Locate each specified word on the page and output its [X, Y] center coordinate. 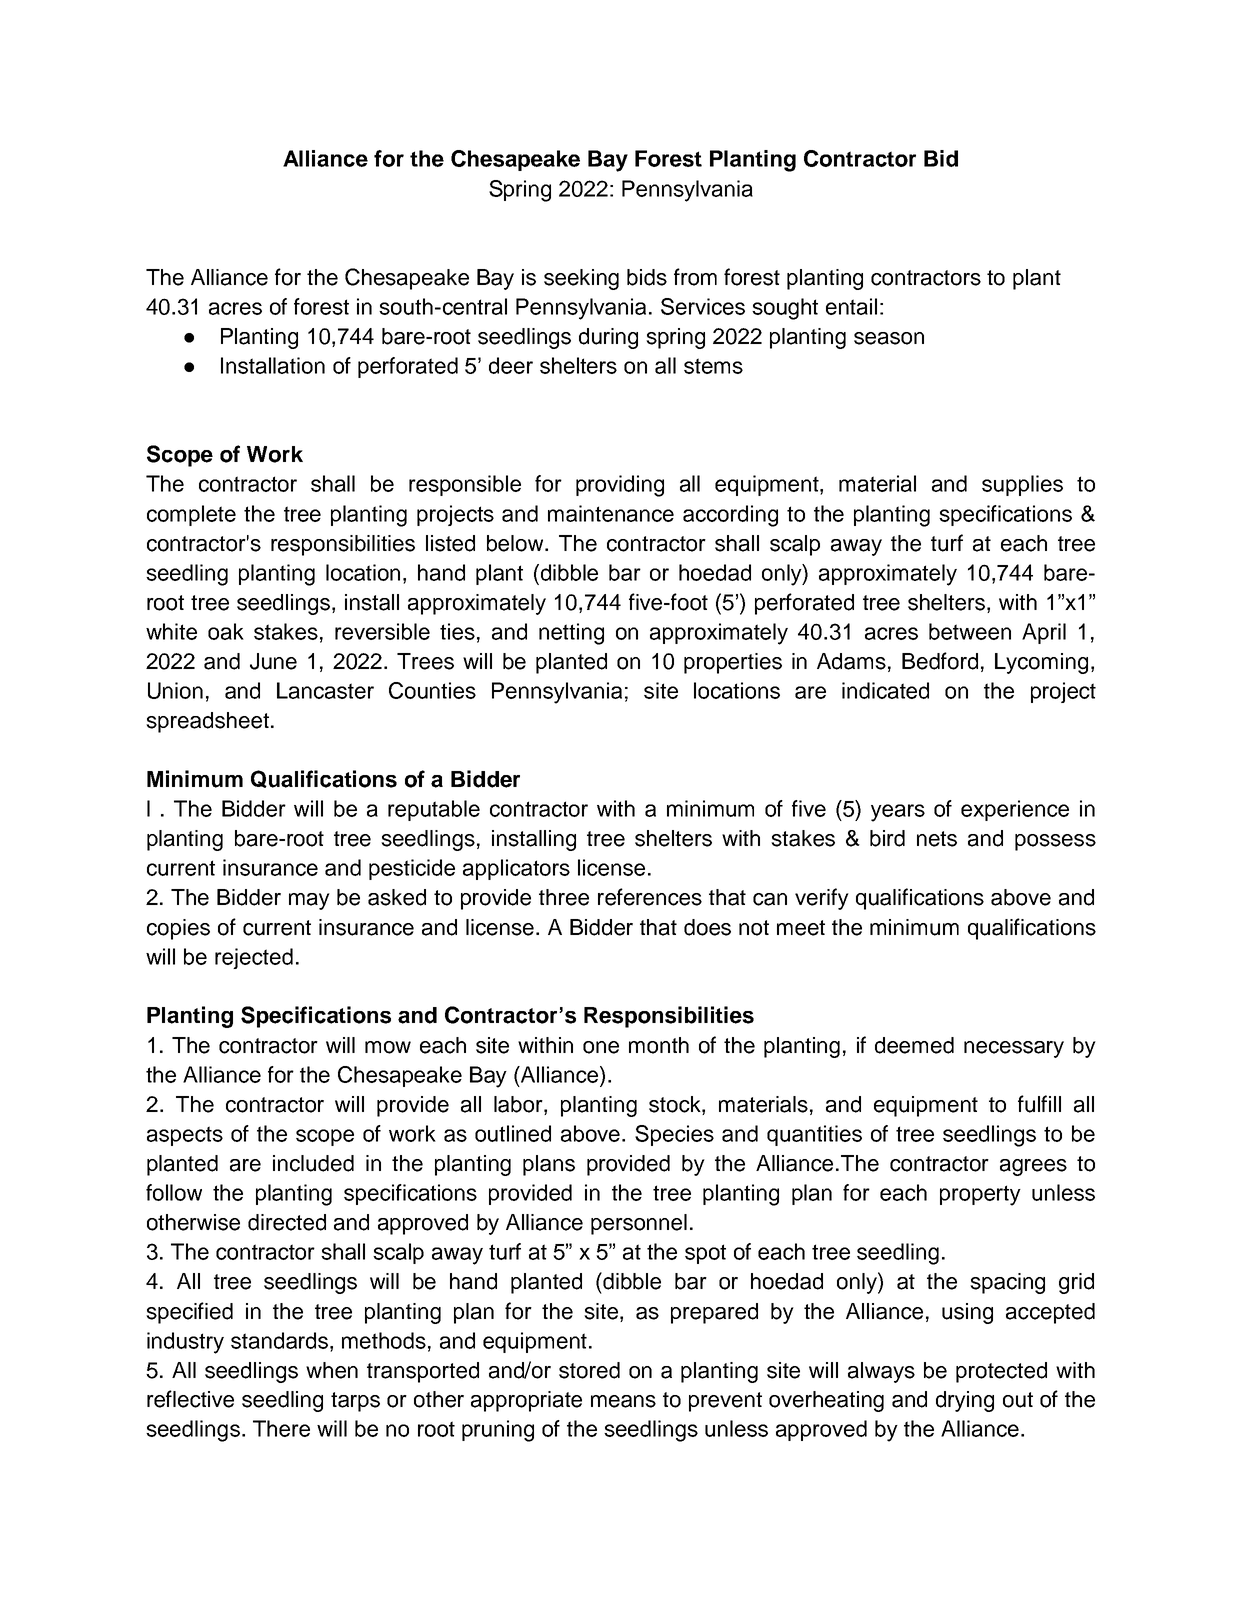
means [623, 1401]
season [889, 338]
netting [571, 634]
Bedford [940, 661]
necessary [1014, 1049]
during [608, 338]
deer [511, 365]
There [281, 1428]
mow [388, 1047]
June [273, 661]
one [601, 1047]
